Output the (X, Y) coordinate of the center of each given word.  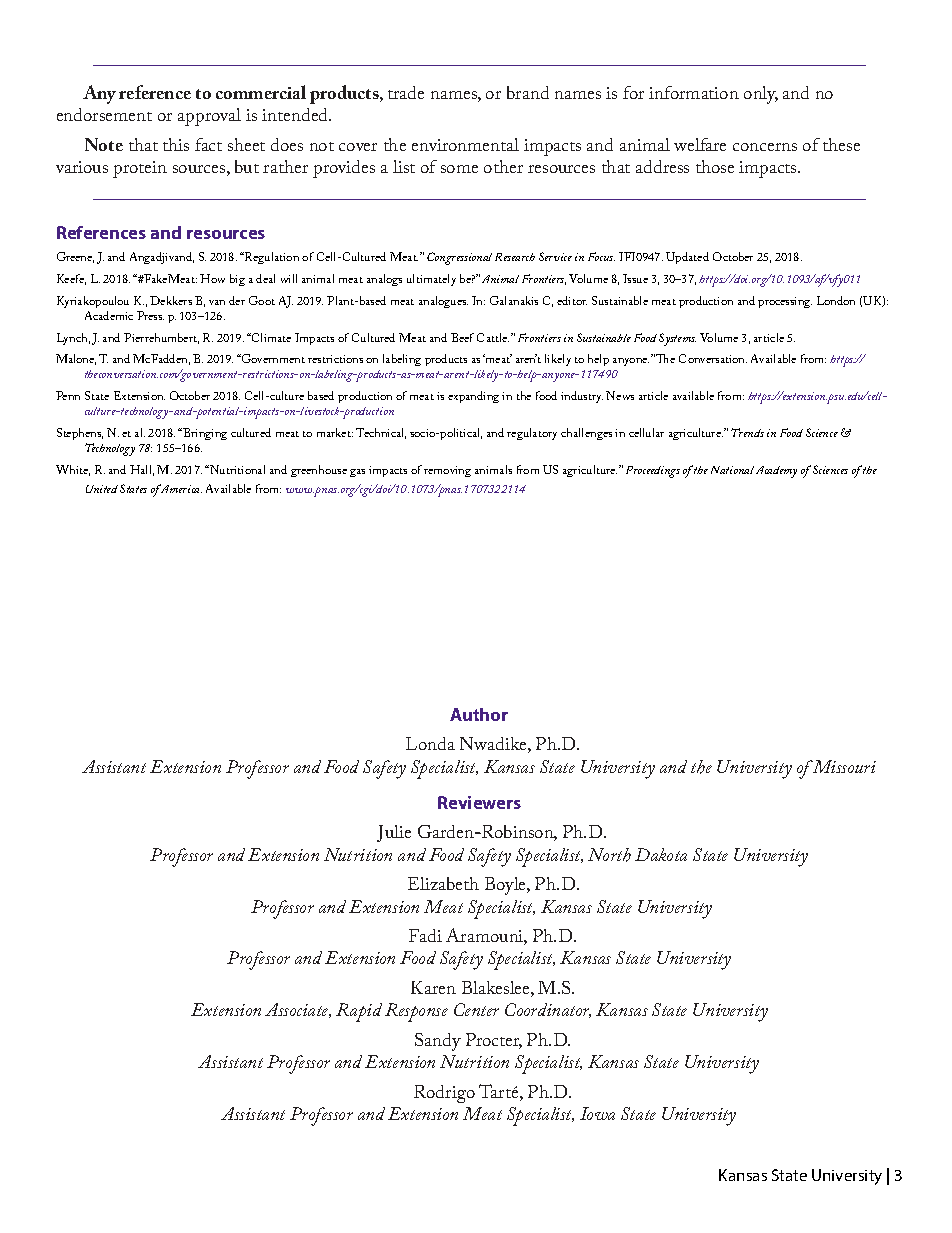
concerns (765, 147)
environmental (465, 144)
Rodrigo (444, 1094)
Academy (776, 472)
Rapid (359, 1012)
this (176, 144)
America (180, 488)
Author (479, 714)
